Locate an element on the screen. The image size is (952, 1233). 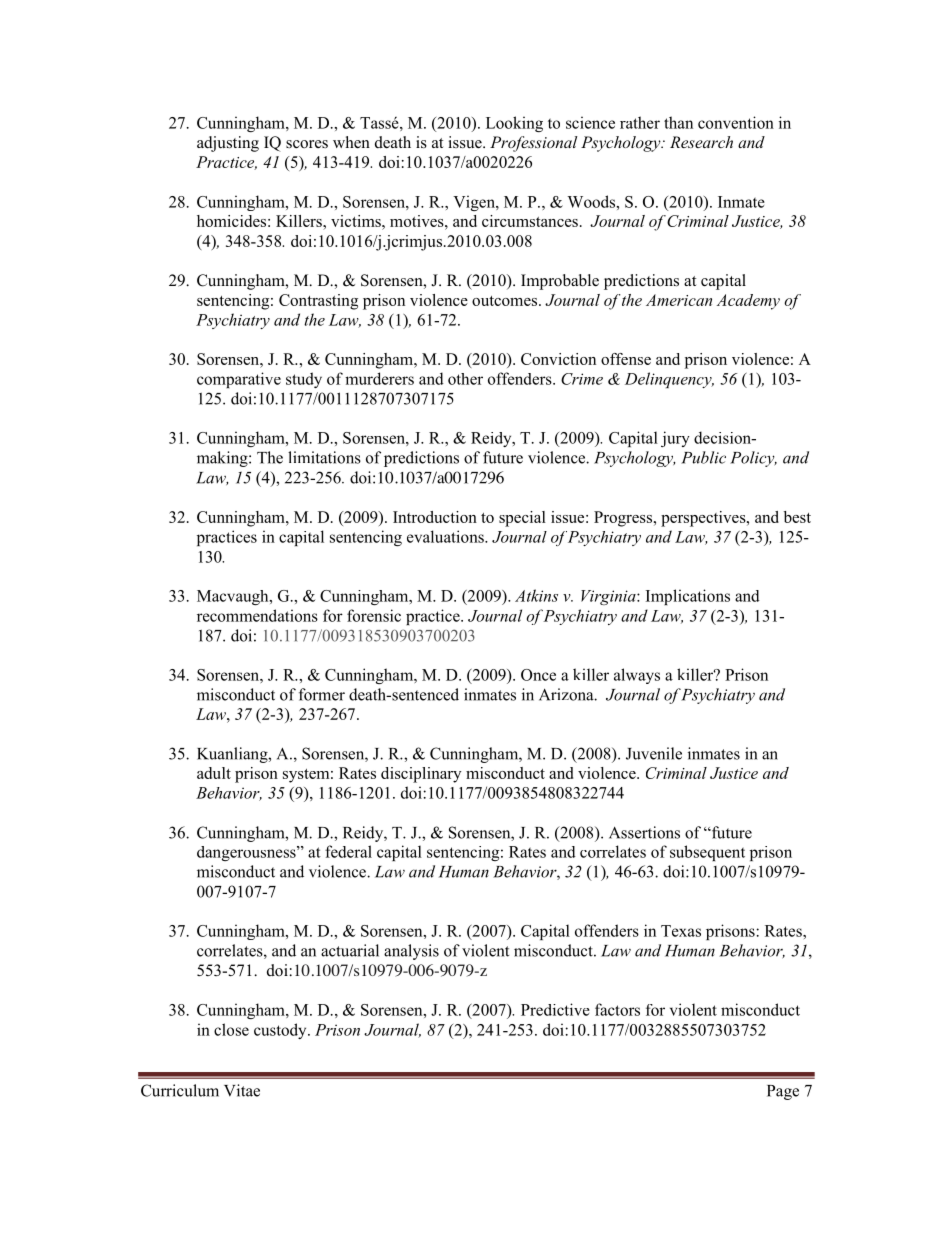
Page is located at coordinates (783, 1092).
